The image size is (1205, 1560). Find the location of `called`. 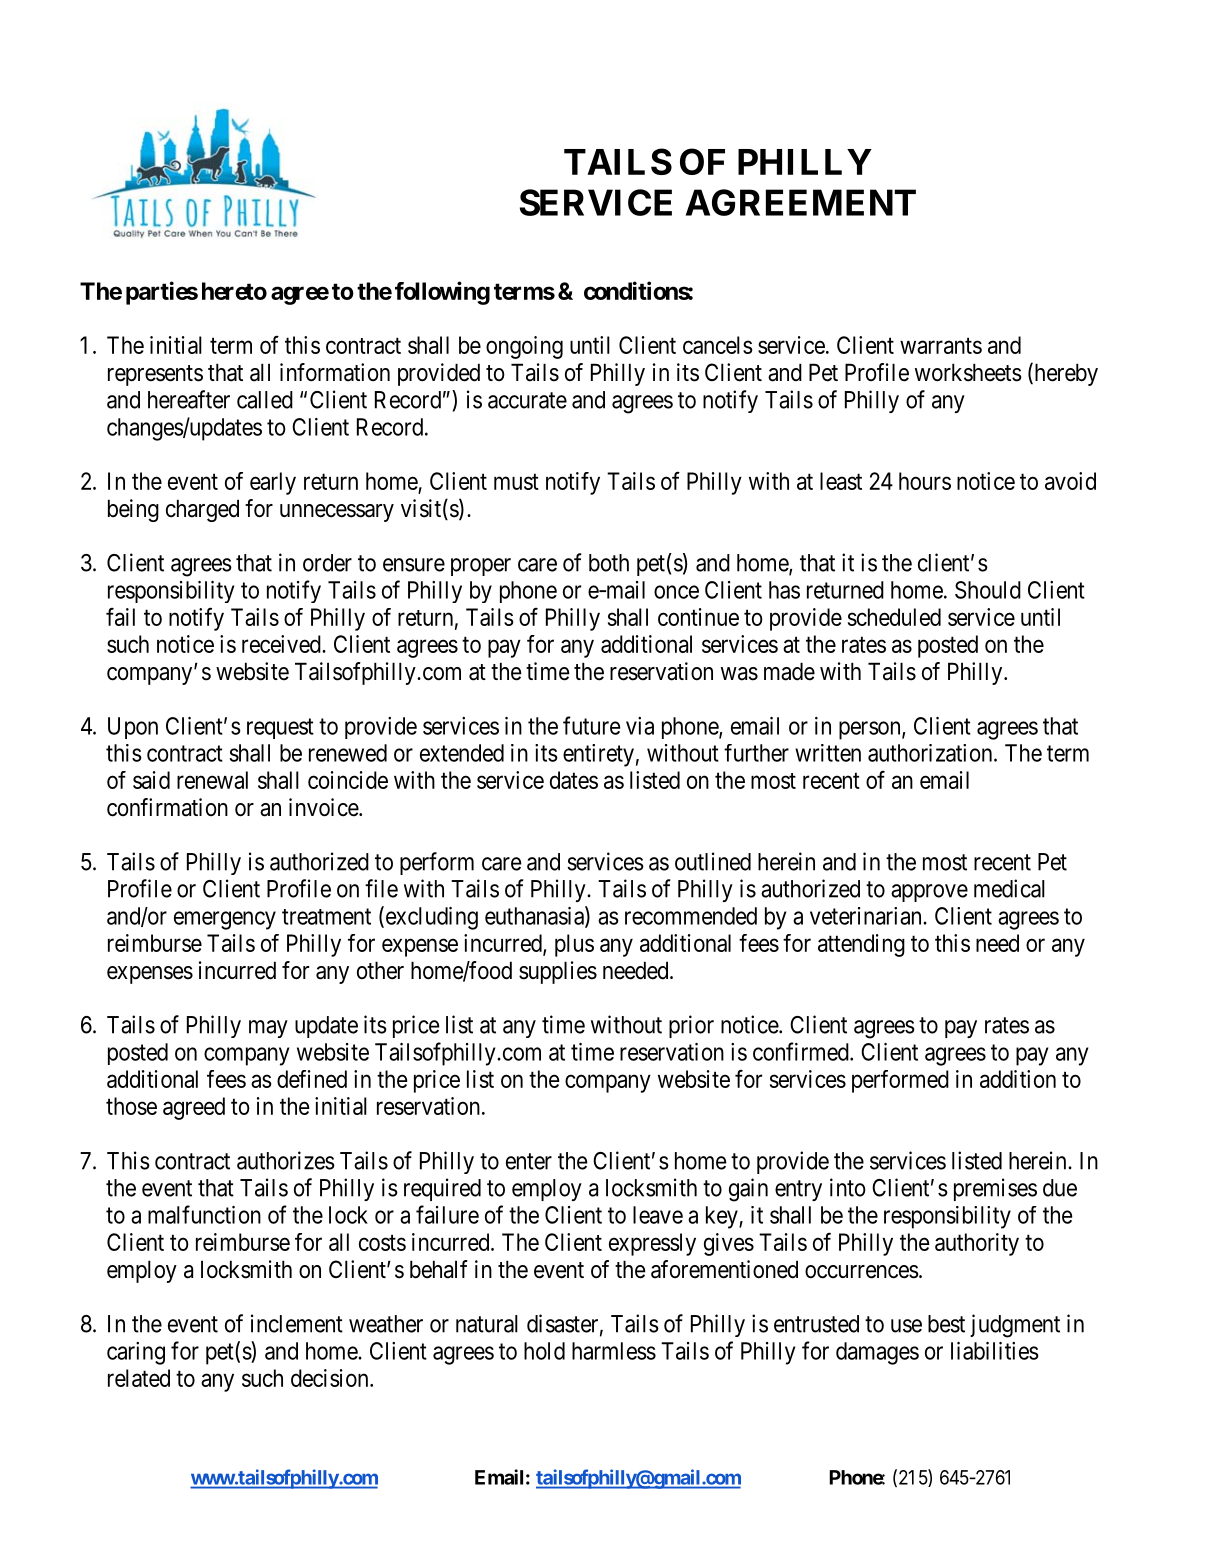

called is located at coordinates (265, 400).
